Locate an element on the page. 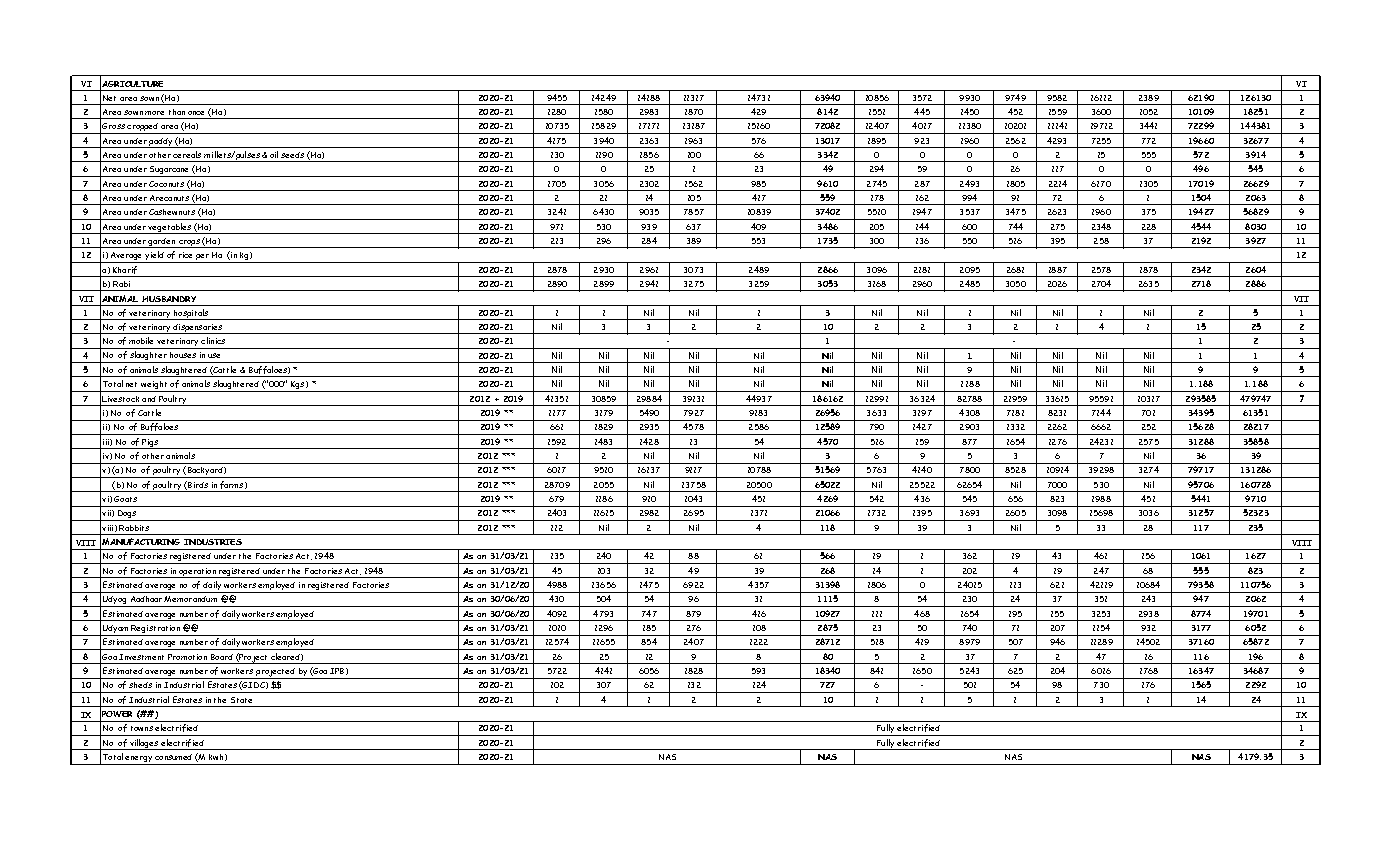 The width and height of the page is (1400, 850). once is located at coordinates (196, 113).
